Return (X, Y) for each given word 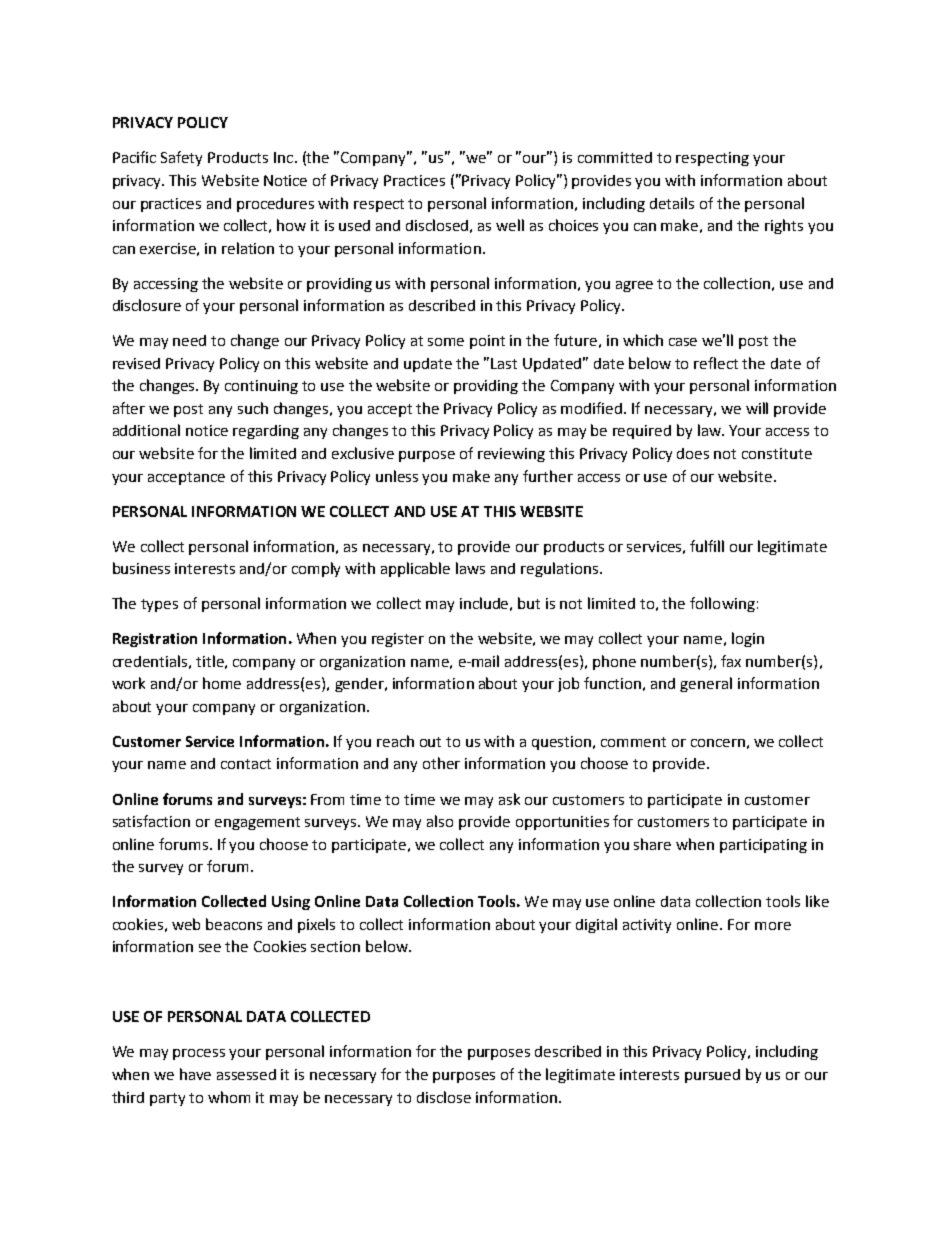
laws (470, 568)
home (222, 683)
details (672, 203)
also (440, 821)
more (773, 926)
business (141, 568)
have (195, 1074)
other (441, 763)
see (210, 948)
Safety (181, 158)
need (189, 340)
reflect (716, 363)
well (510, 225)
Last (504, 363)
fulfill (707, 546)
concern (718, 743)
